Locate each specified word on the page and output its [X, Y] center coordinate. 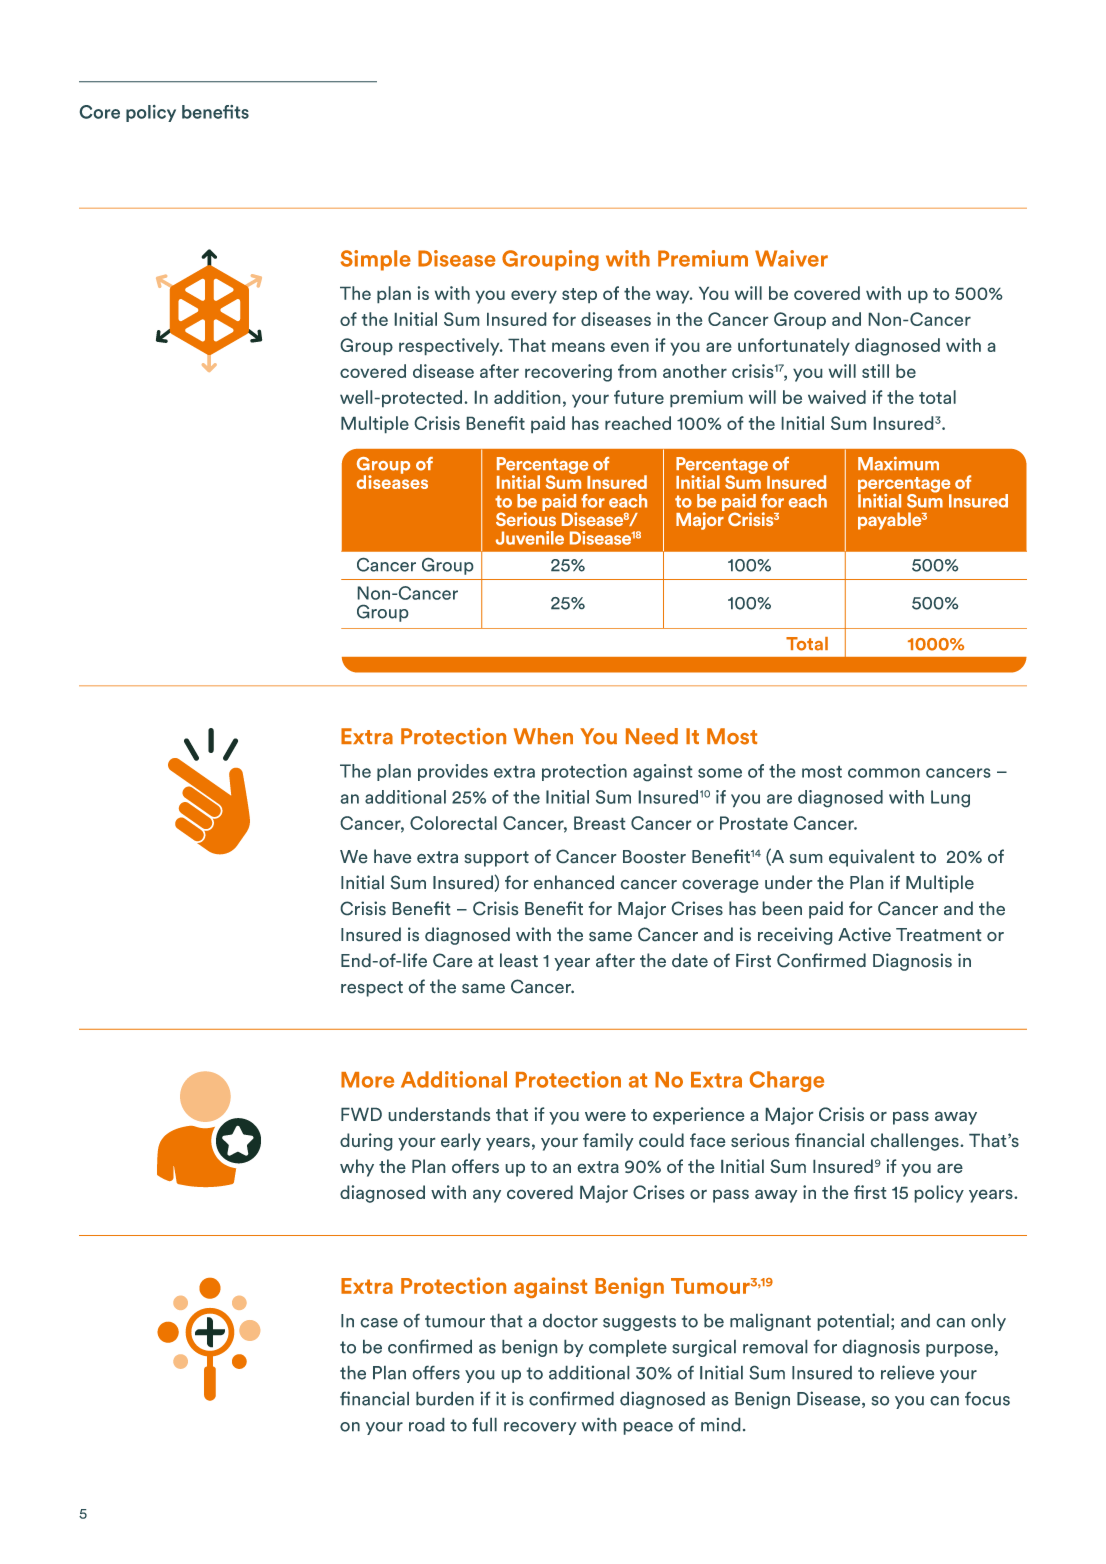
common [884, 773]
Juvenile [530, 538]
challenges [915, 1142]
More [367, 1080]
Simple [375, 260]
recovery [540, 1428]
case [379, 1323]
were [605, 1116]
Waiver [791, 258]
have [392, 856]
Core [100, 112]
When [543, 736]
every [534, 297]
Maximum [898, 463]
